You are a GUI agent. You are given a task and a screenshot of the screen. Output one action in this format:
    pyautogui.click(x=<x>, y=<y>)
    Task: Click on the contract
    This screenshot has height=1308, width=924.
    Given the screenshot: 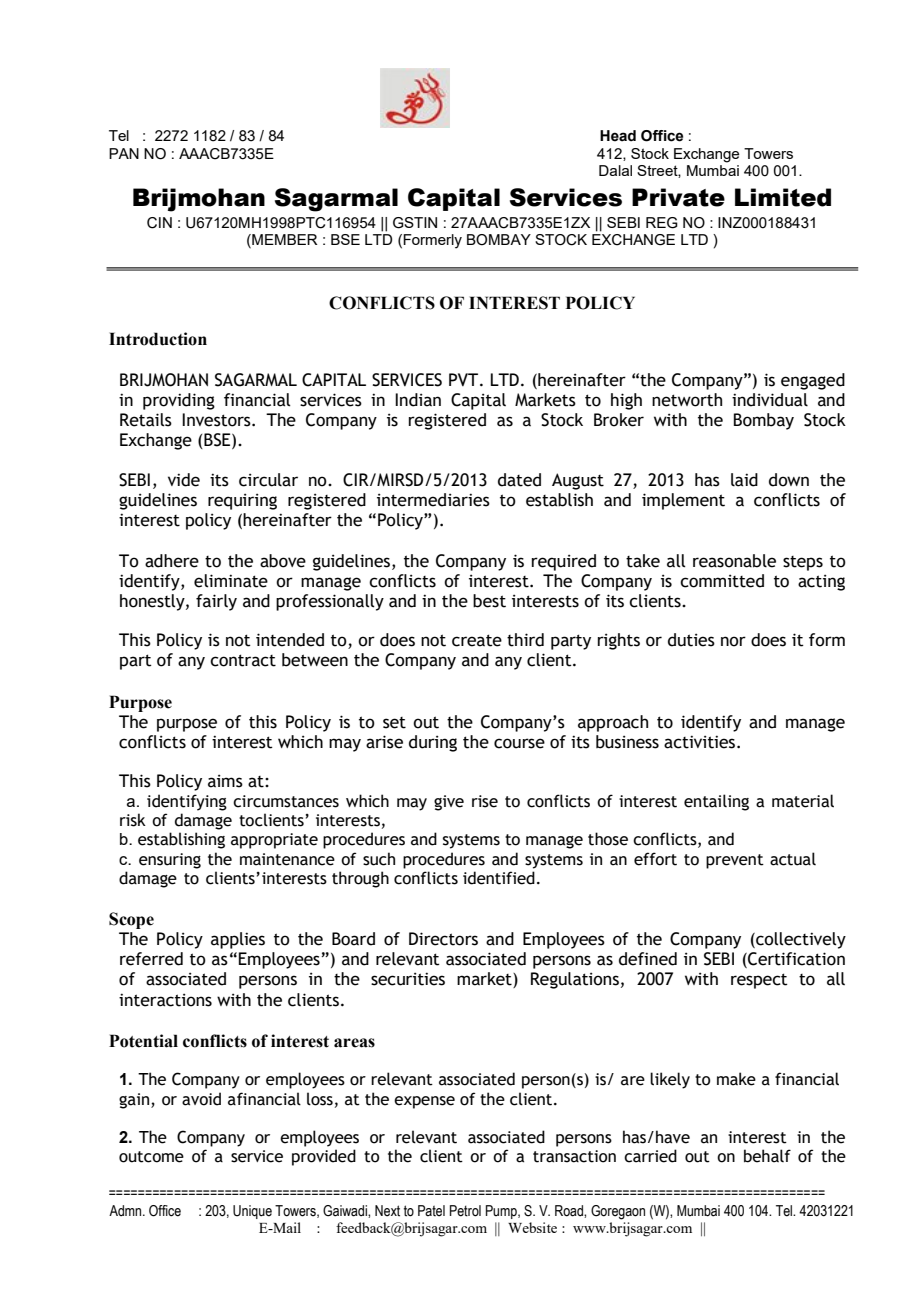 What is the action you would take?
    pyautogui.click(x=243, y=660)
